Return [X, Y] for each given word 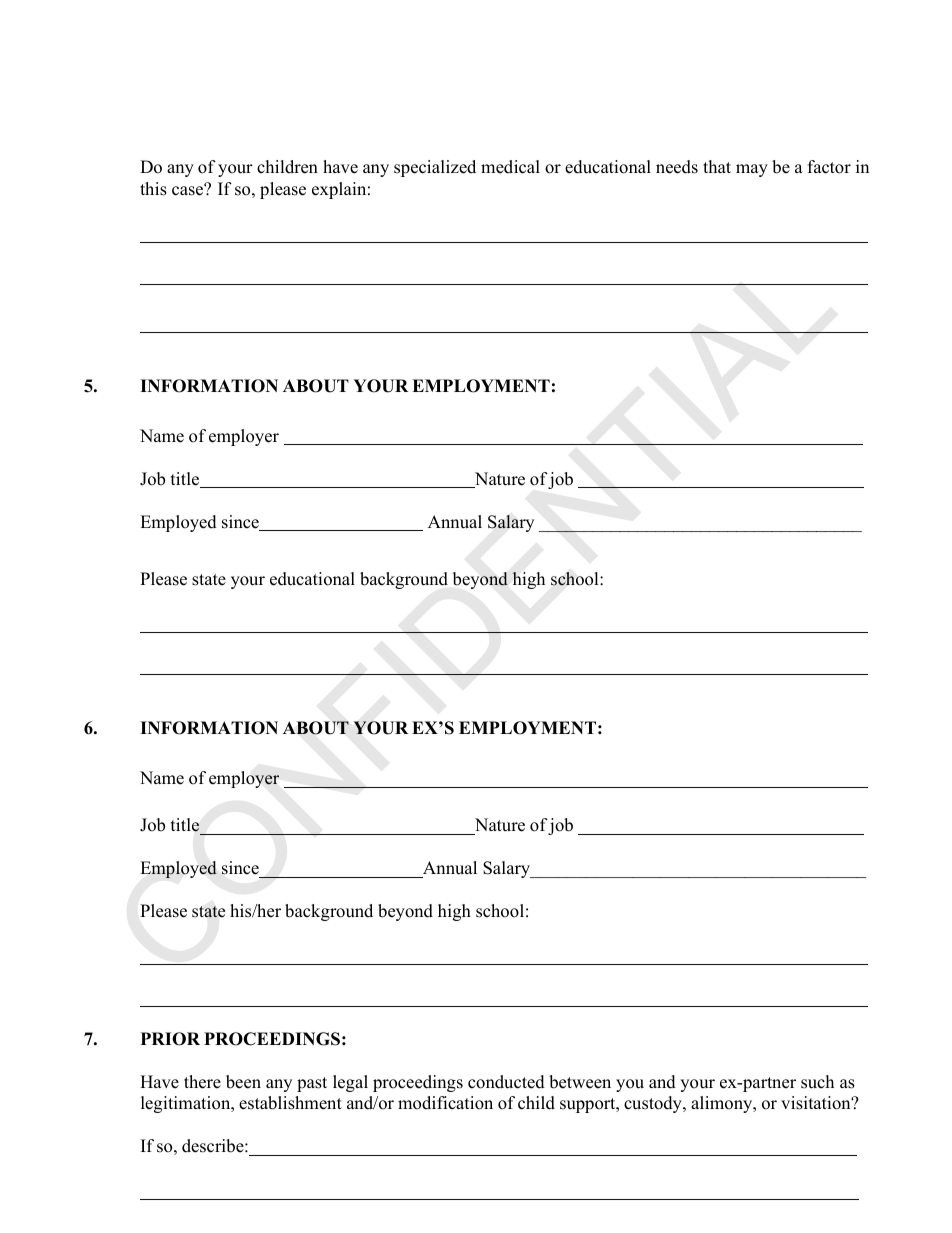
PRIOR [170, 1039]
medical [510, 167]
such [817, 1082]
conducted [506, 1082]
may [752, 170]
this [153, 189]
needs [677, 167]
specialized [435, 168]
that [717, 166]
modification [445, 1103]
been [243, 1082]
